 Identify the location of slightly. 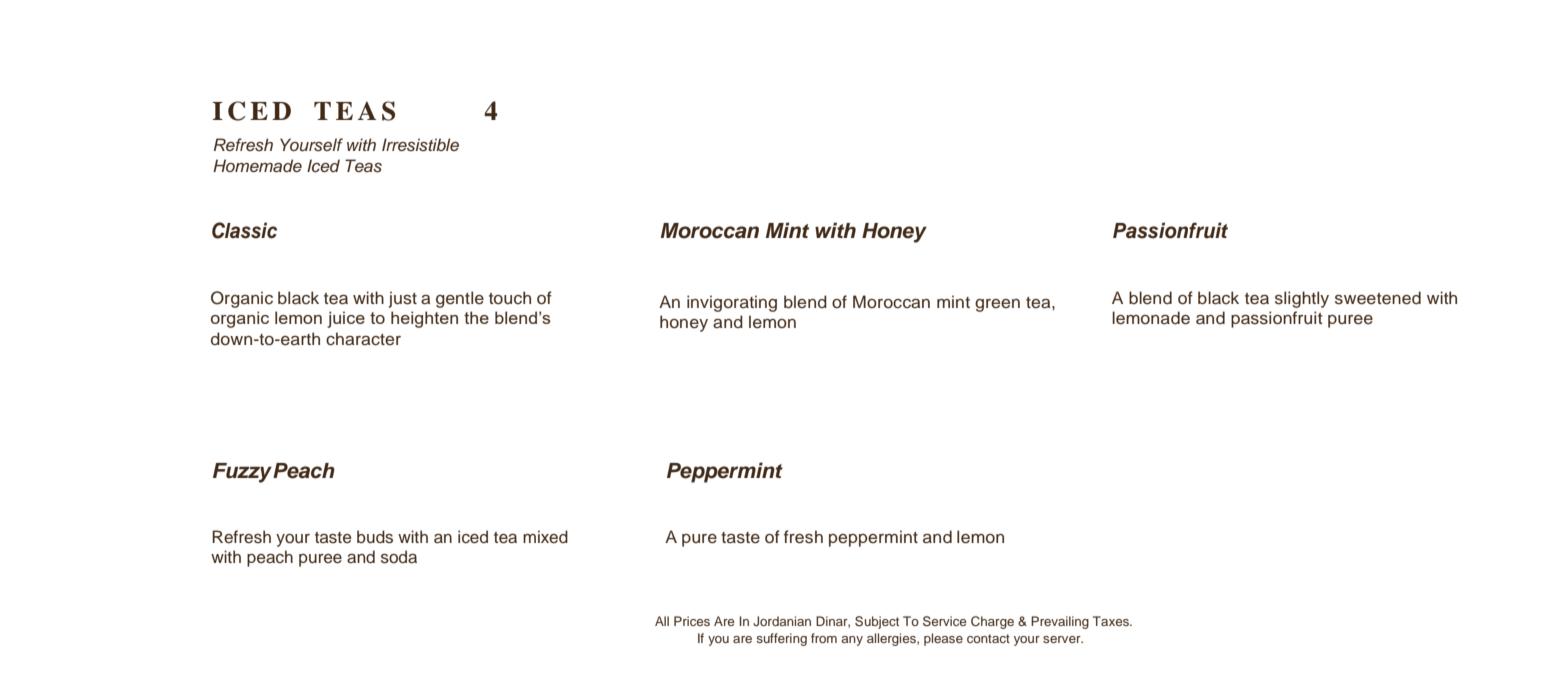
(1302, 299).
